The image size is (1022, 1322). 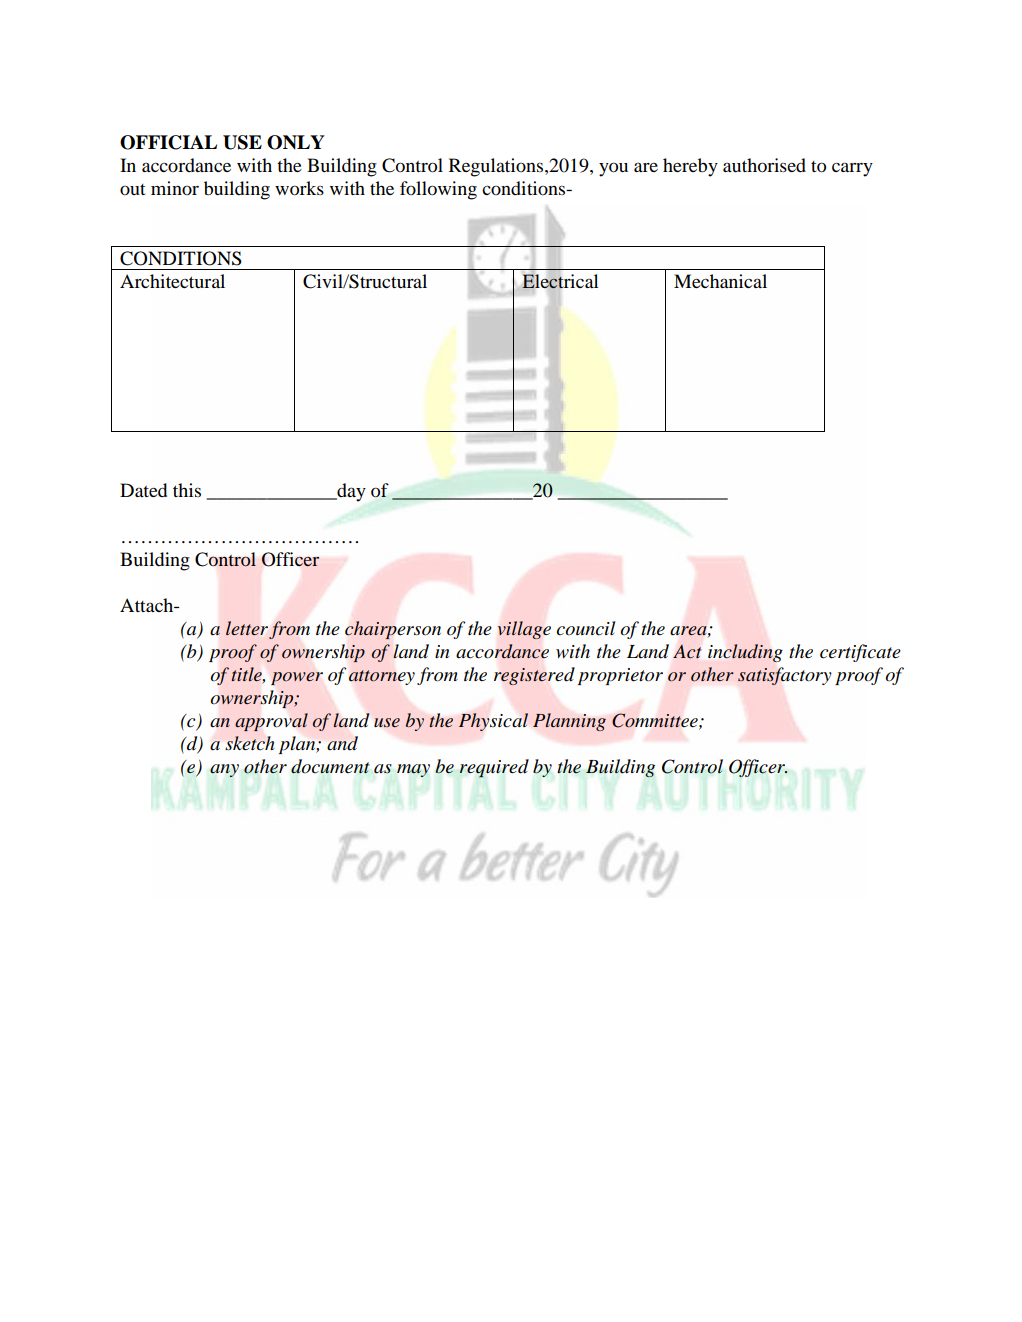 What do you see at coordinates (168, 142) in the page?
I see `OFFICIAL` at bounding box center [168, 142].
